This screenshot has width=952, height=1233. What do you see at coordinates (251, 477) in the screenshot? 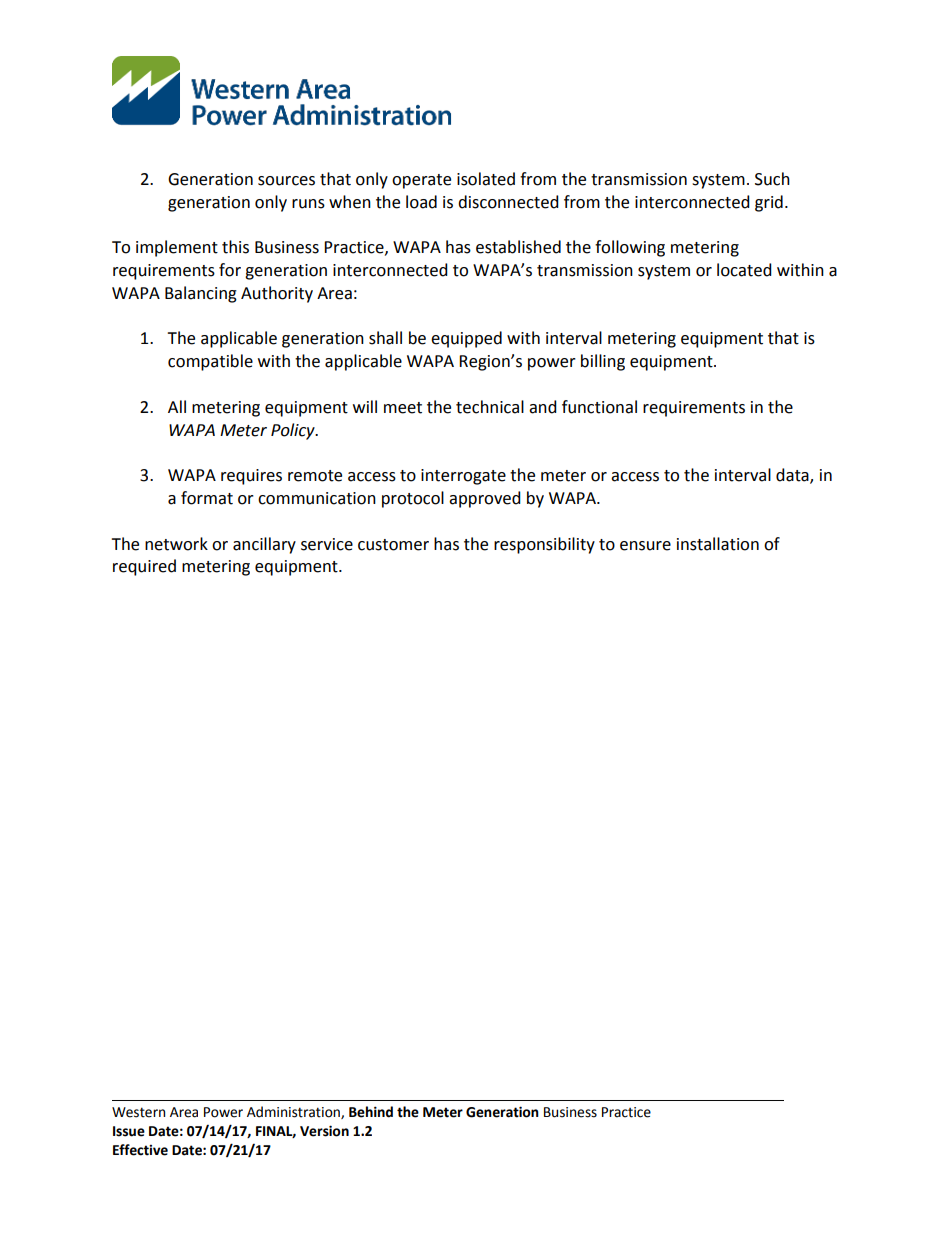
I see `requires` at bounding box center [251, 477].
